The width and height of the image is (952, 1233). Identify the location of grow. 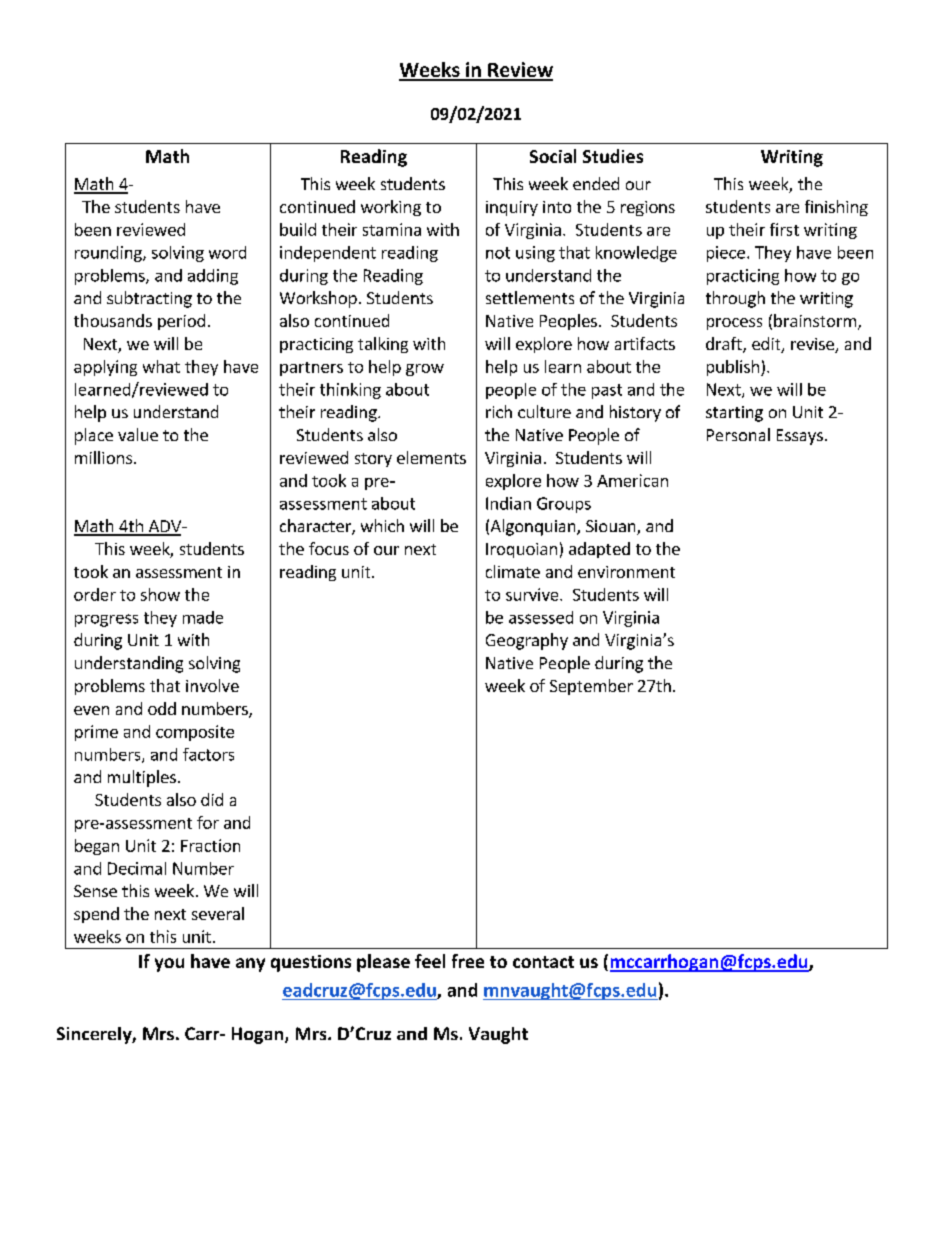
(425, 370).
